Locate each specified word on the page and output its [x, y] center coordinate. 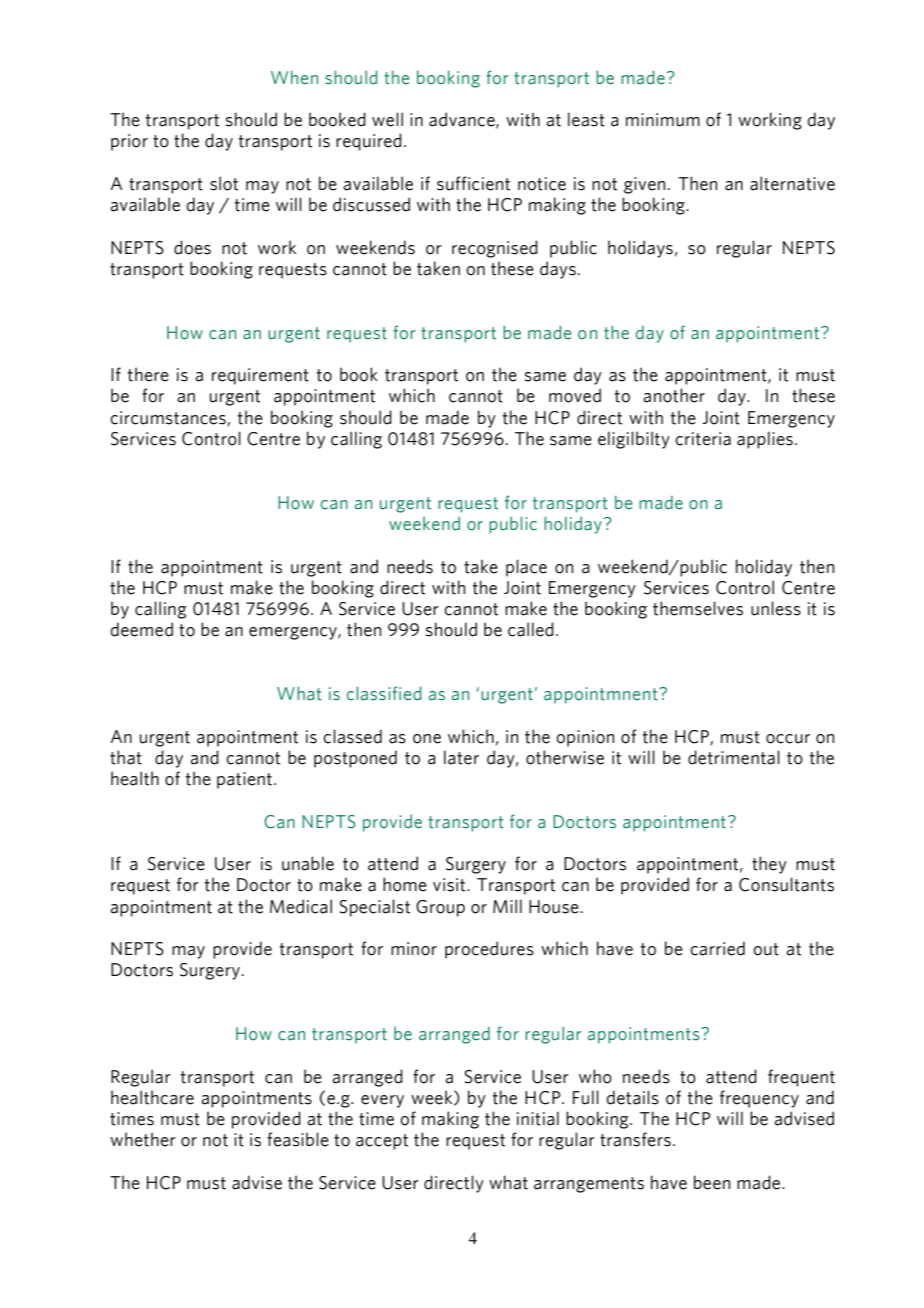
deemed [142, 629]
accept [382, 1142]
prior [129, 142]
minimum [663, 120]
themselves [698, 608]
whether [143, 1139]
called [531, 629]
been [712, 1182]
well [387, 119]
